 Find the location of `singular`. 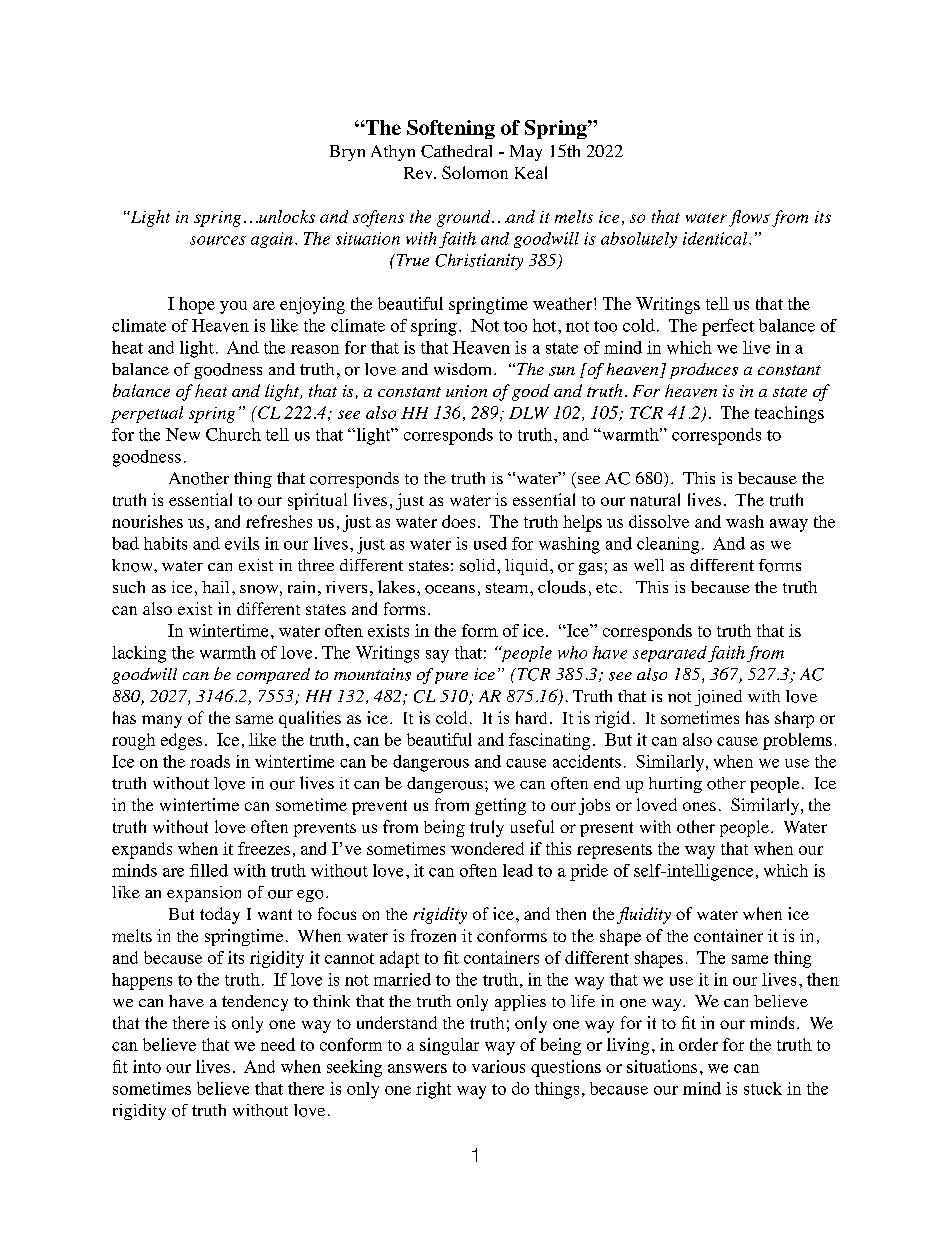

singular is located at coordinates (449, 1046).
